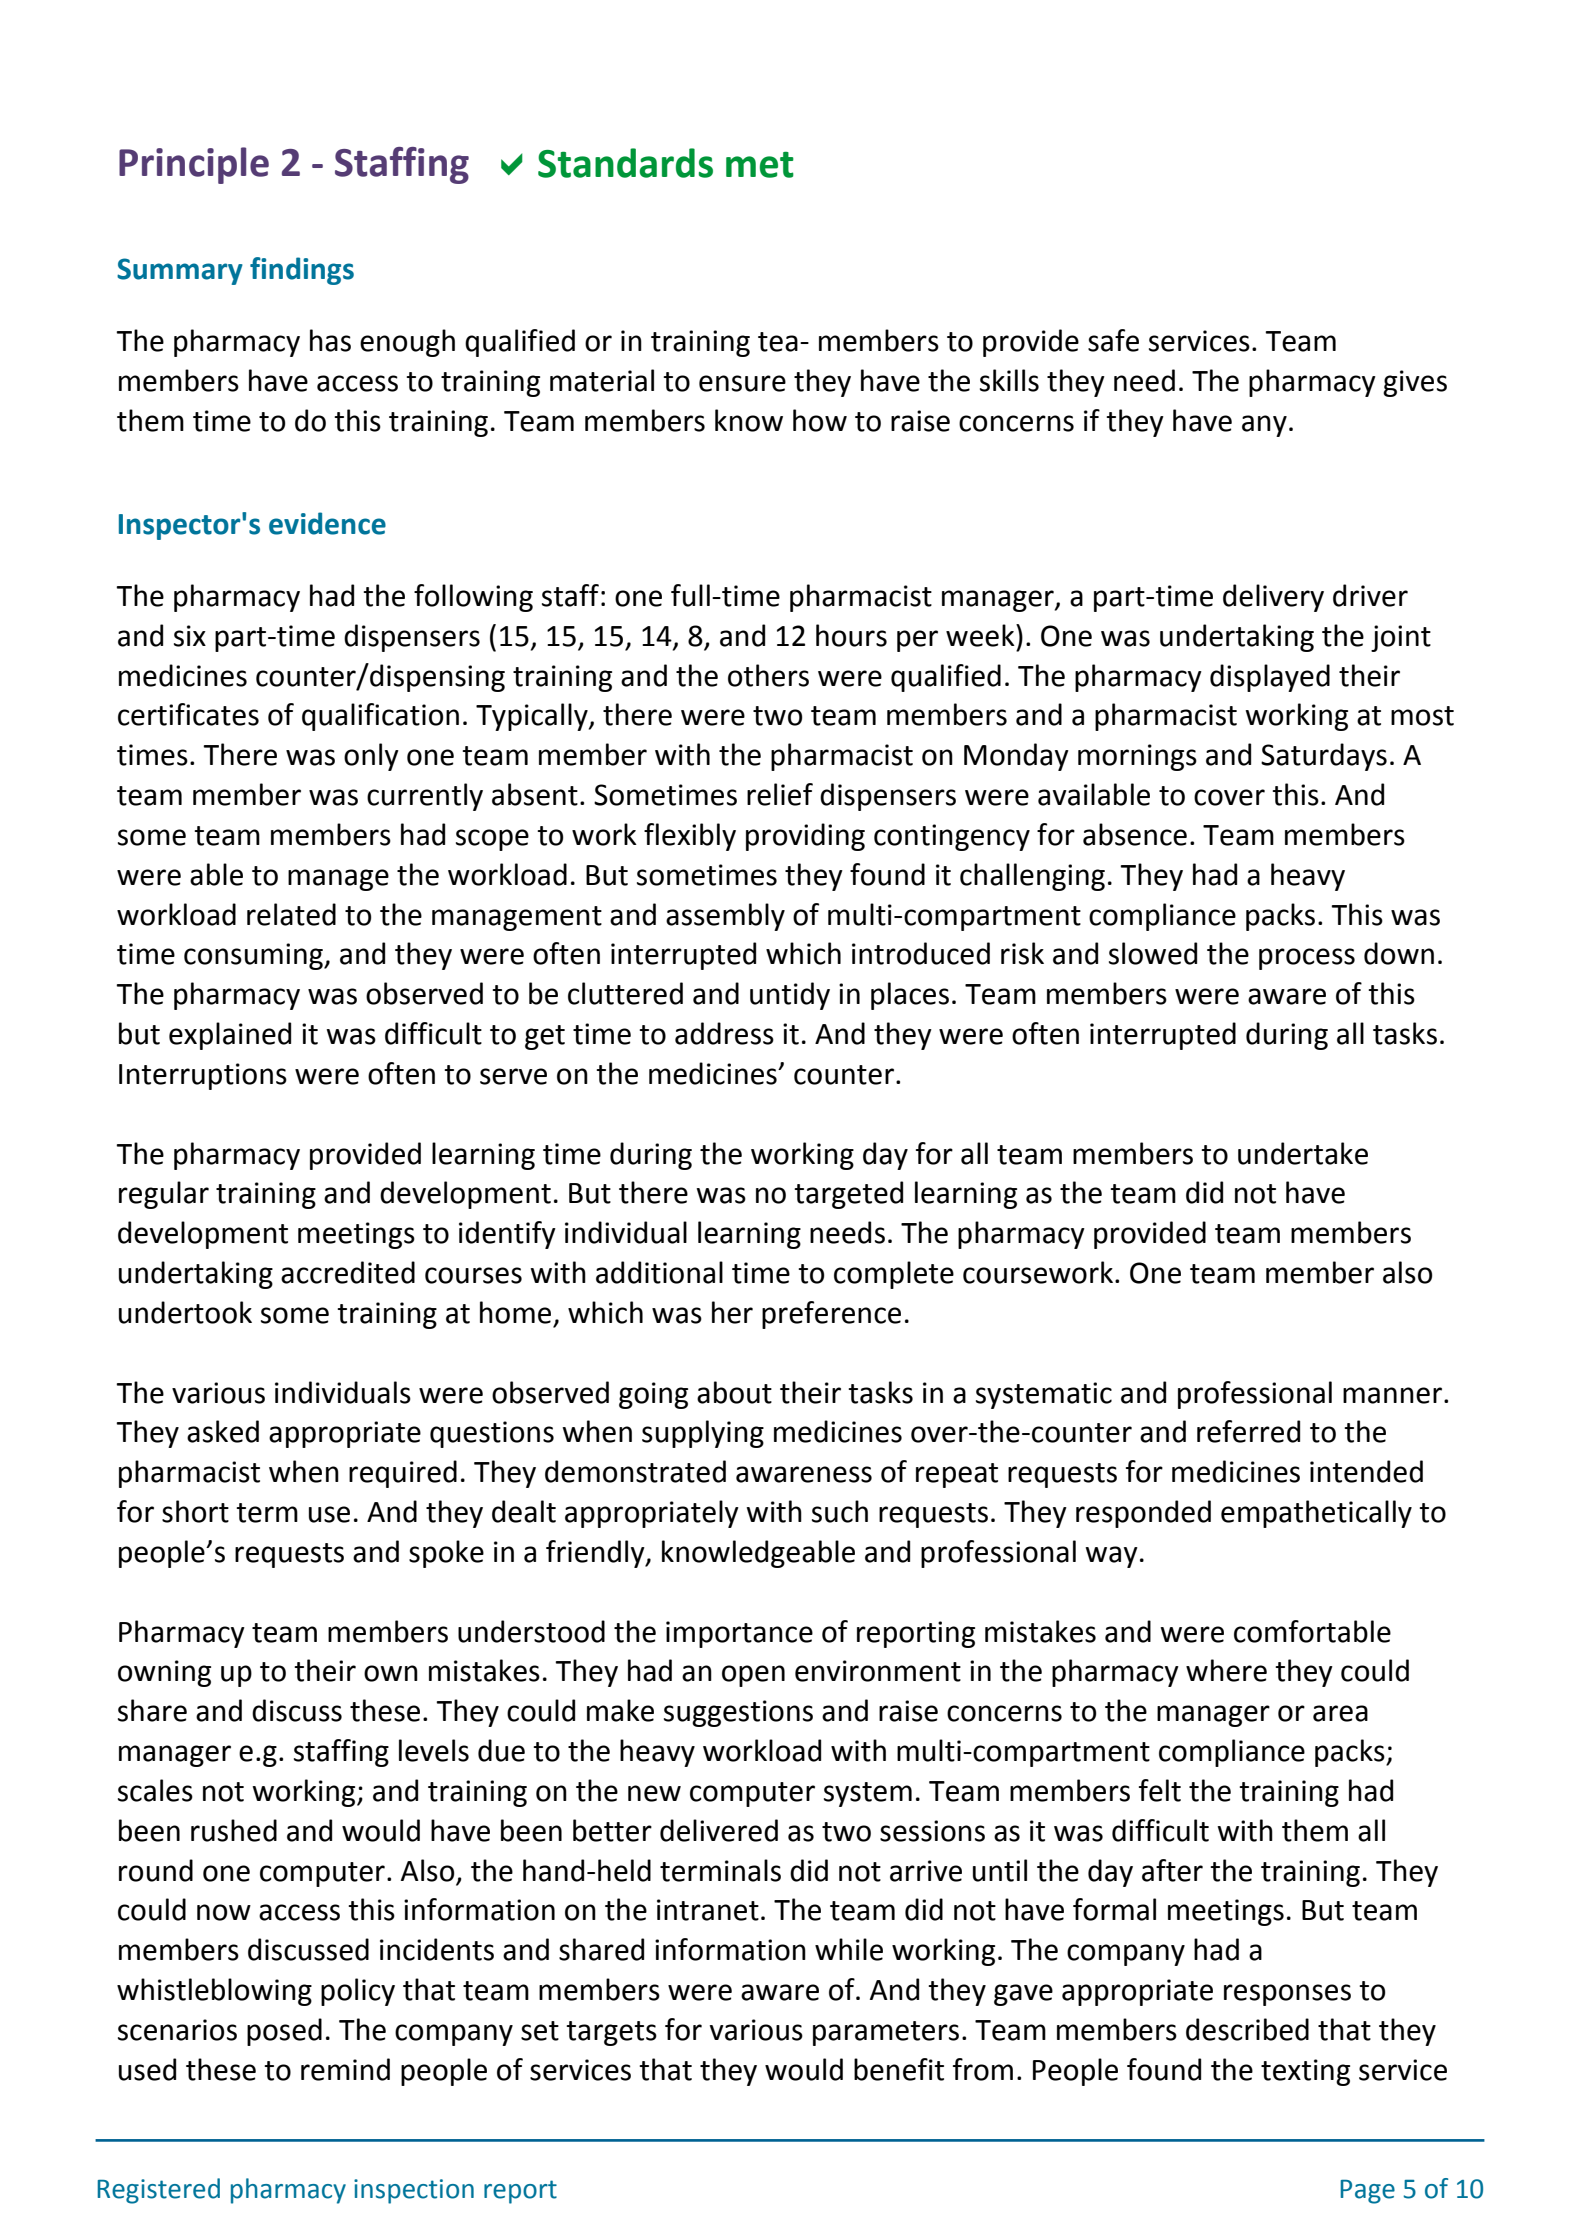 Image resolution: width=1580 pixels, height=2236 pixels. Describe the element at coordinates (1307, 959) in the screenshot. I see `process` at that location.
